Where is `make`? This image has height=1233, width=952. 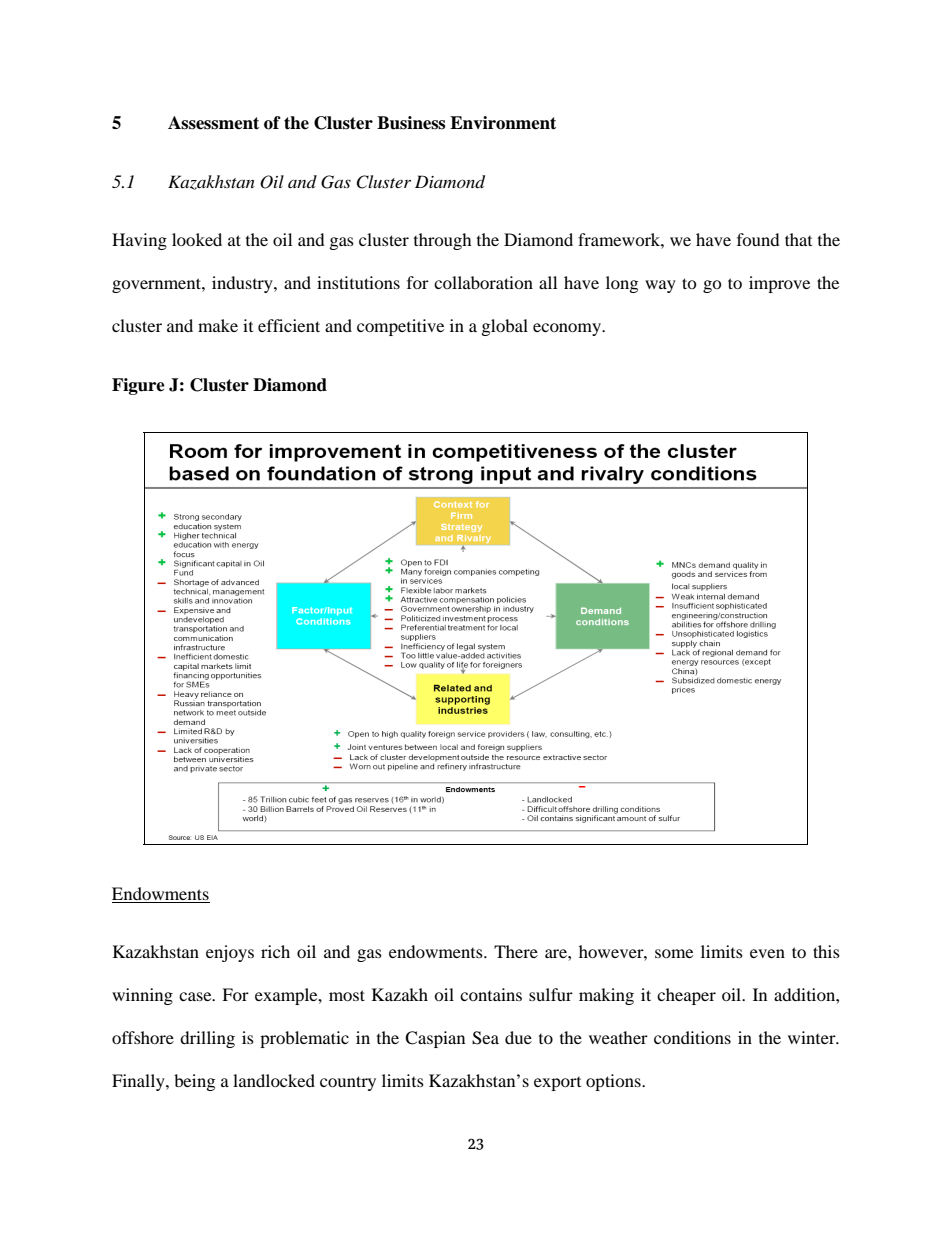 make is located at coordinates (218, 325).
